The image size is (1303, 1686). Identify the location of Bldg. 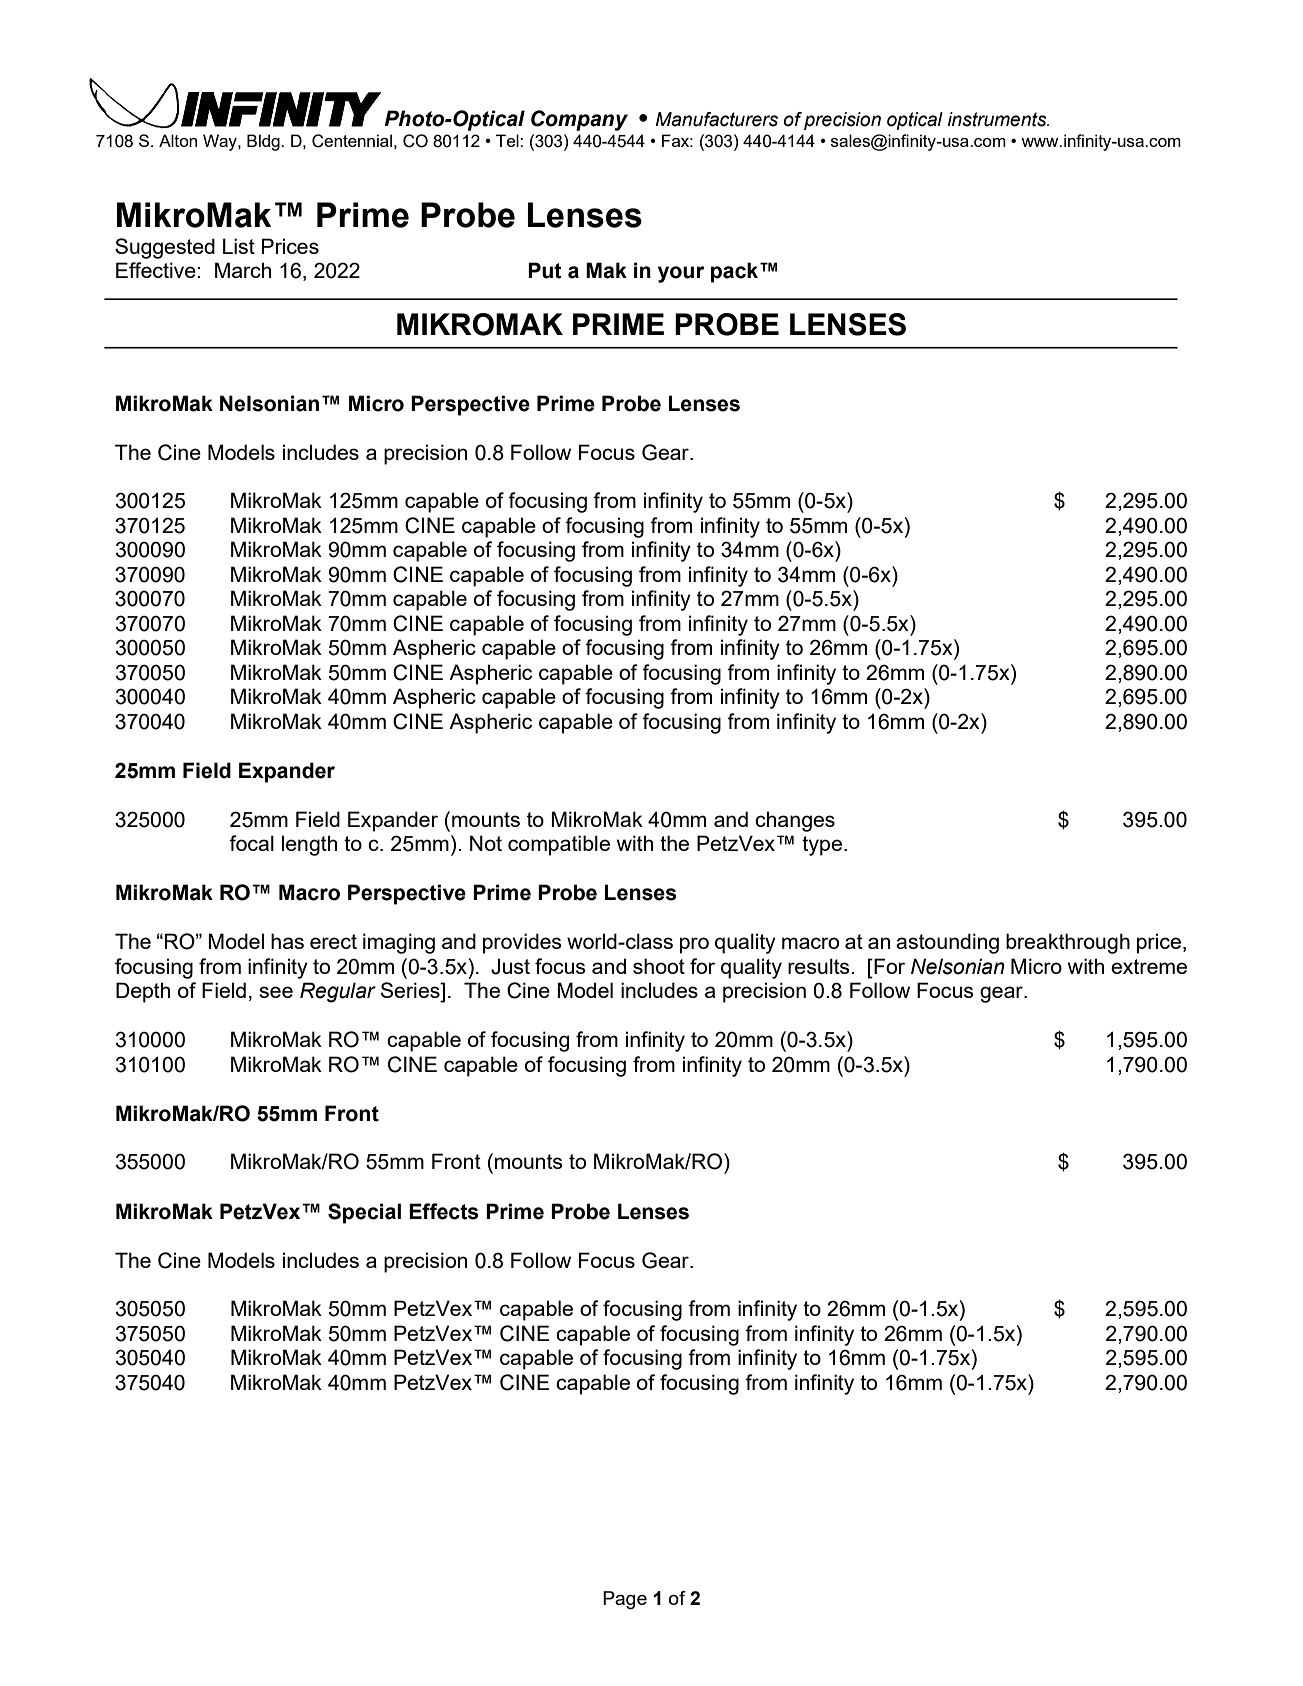
(264, 142).
